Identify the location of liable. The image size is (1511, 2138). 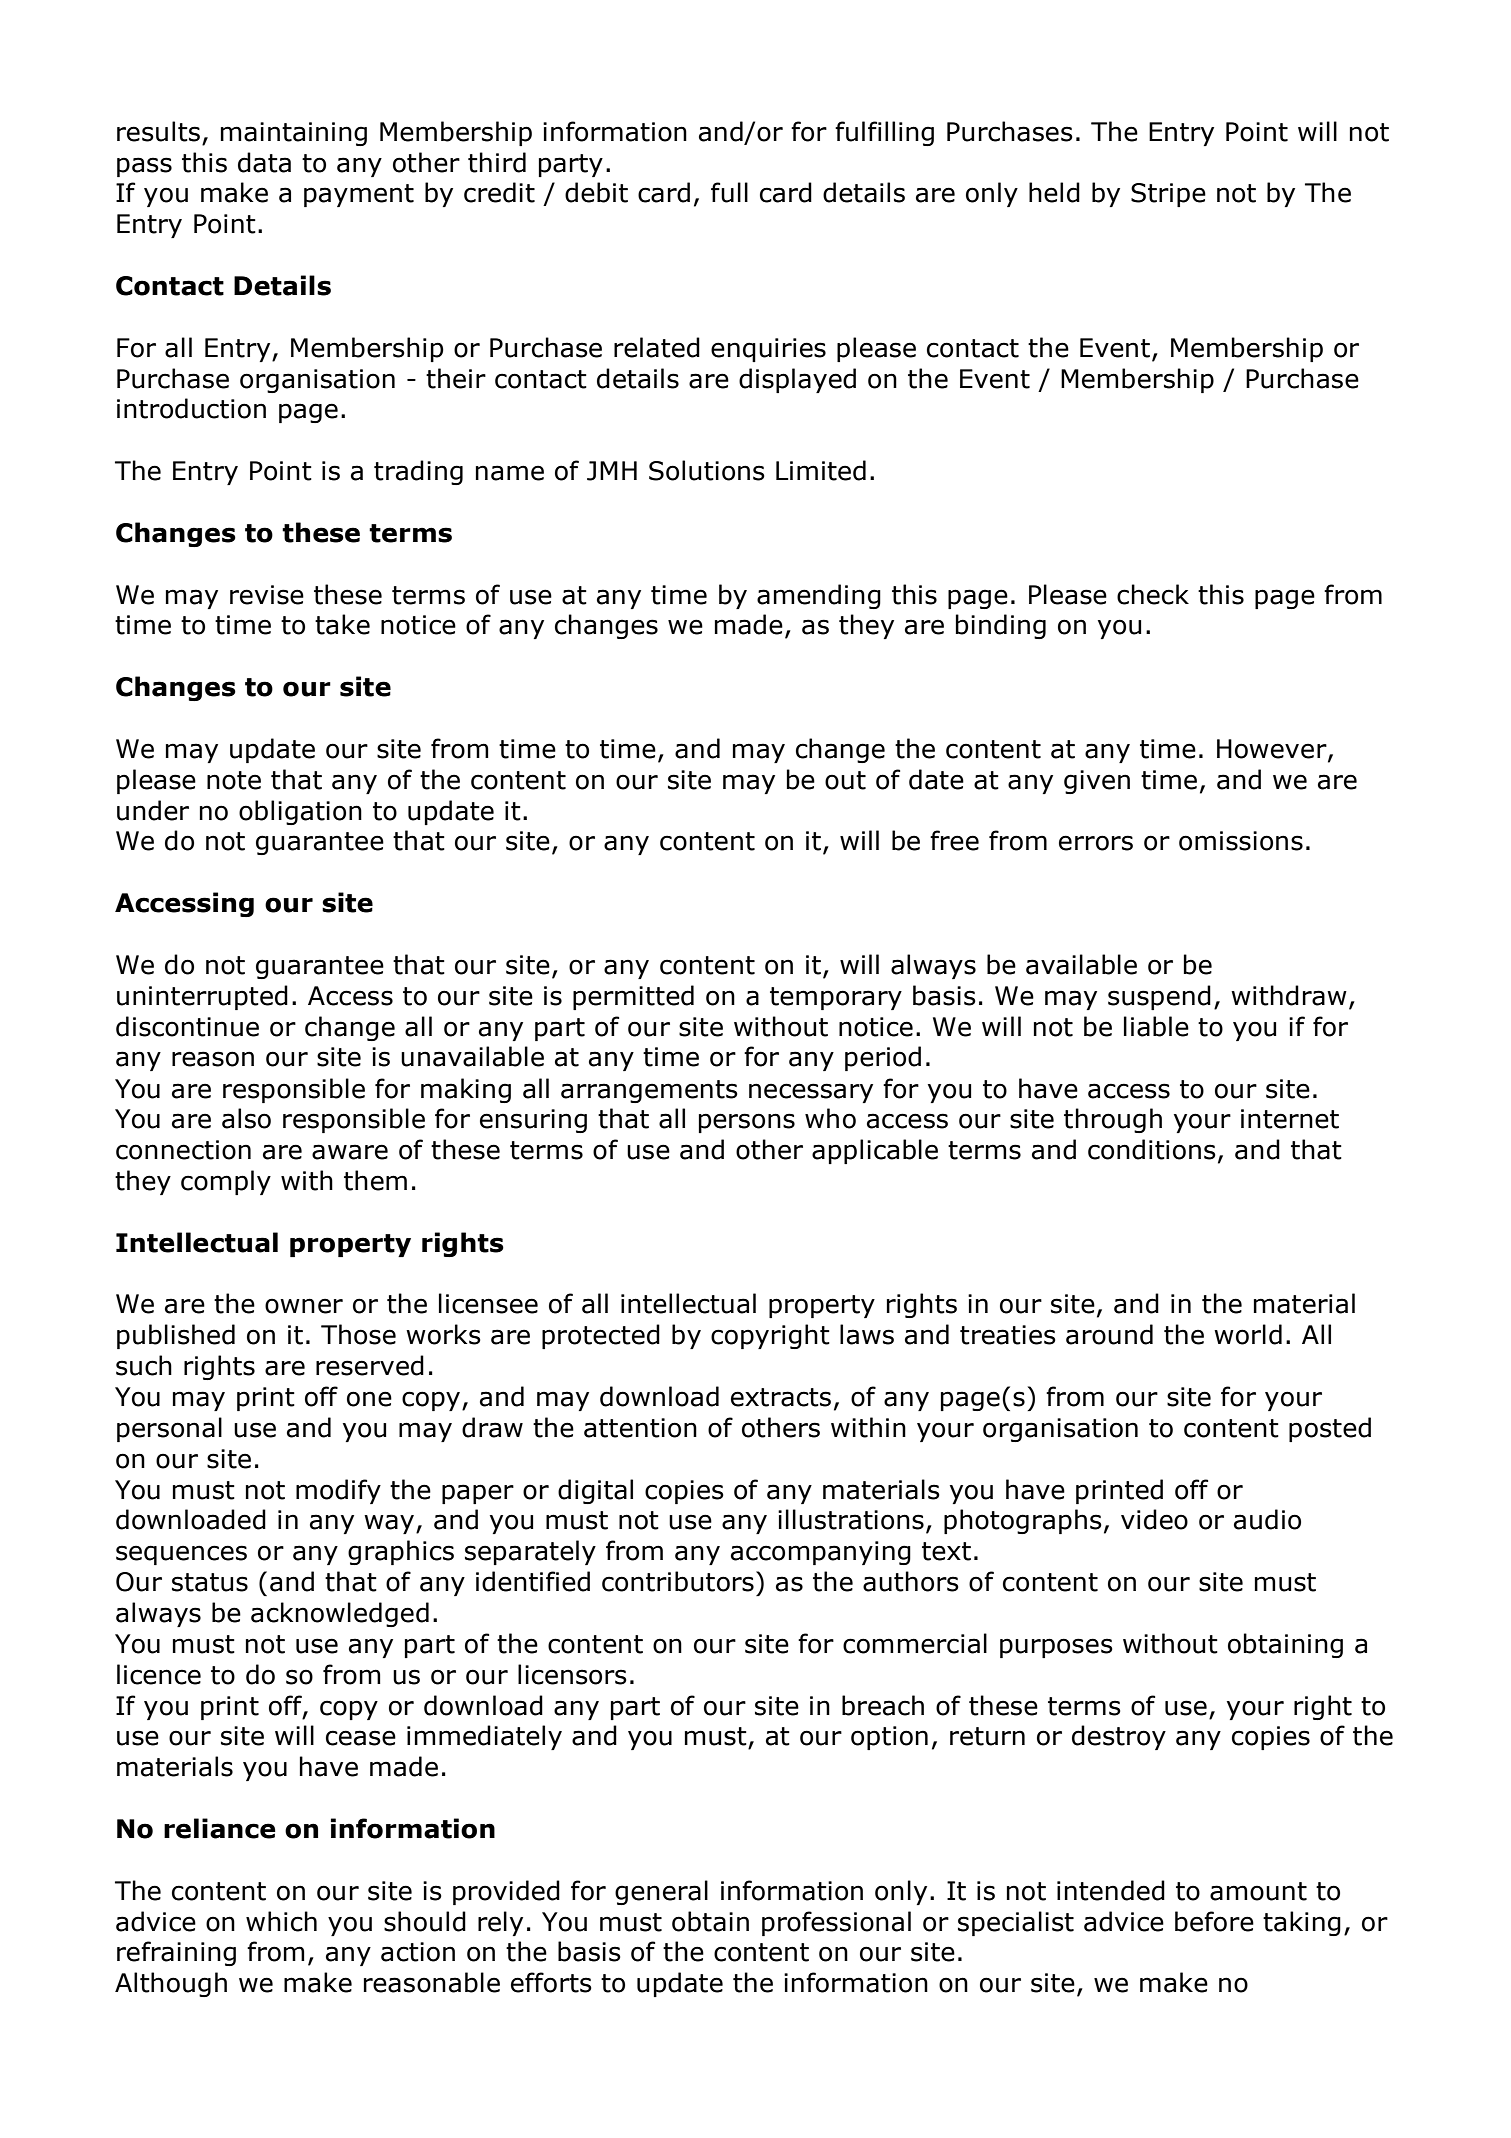
(1156, 1026).
